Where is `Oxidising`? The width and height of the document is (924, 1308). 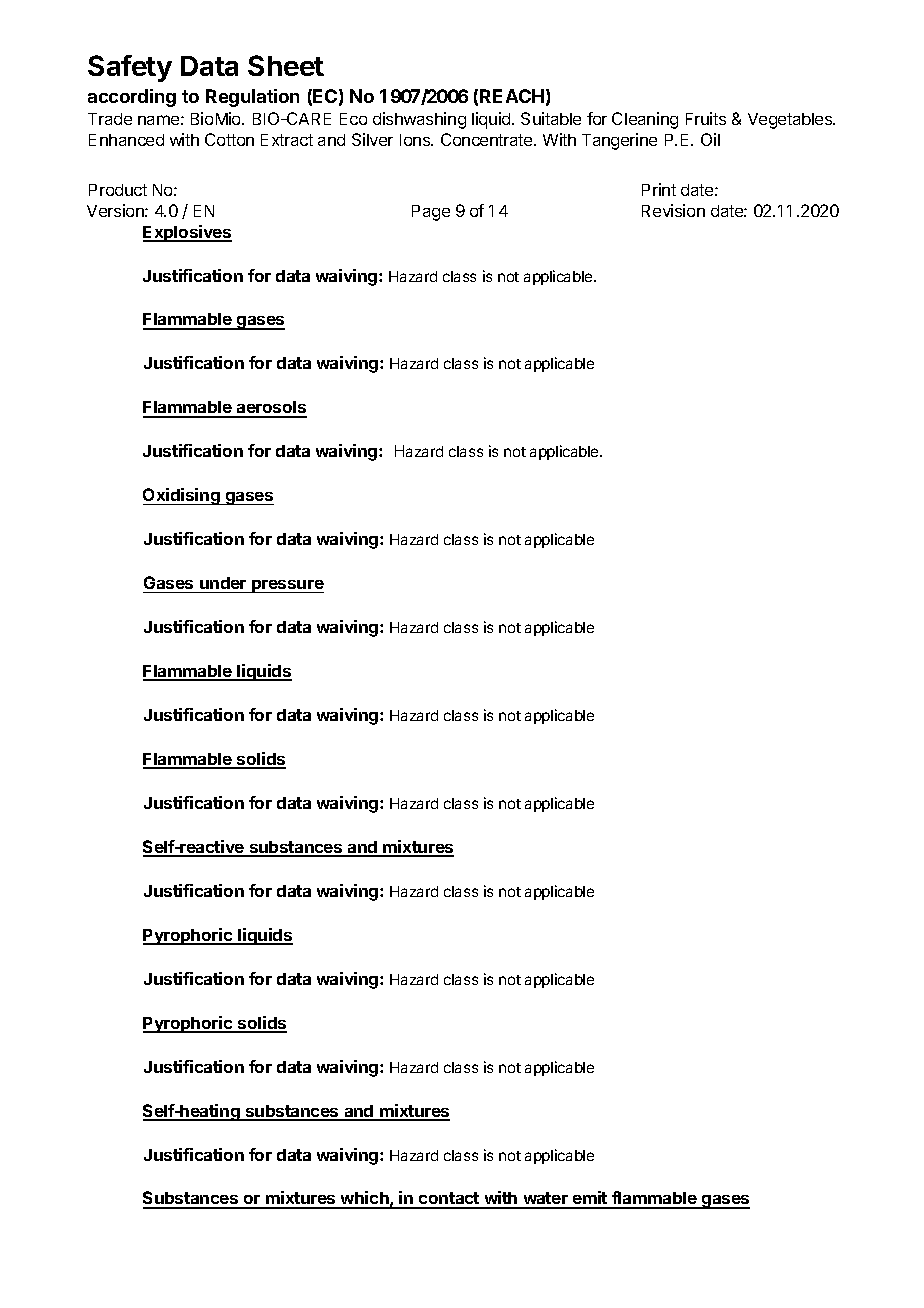 Oxidising is located at coordinates (182, 496).
